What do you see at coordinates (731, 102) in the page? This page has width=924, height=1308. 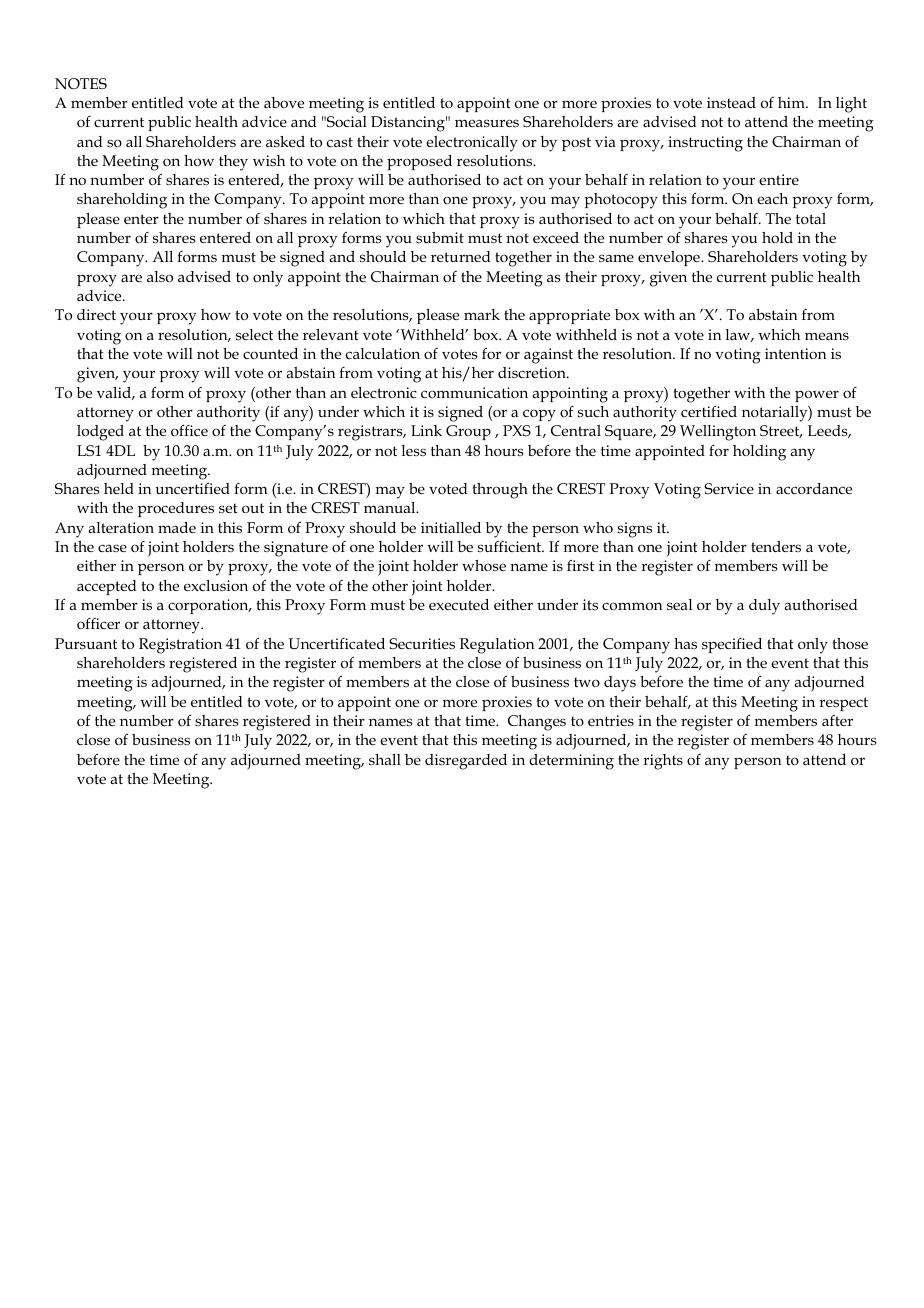 I see `instead` at bounding box center [731, 102].
